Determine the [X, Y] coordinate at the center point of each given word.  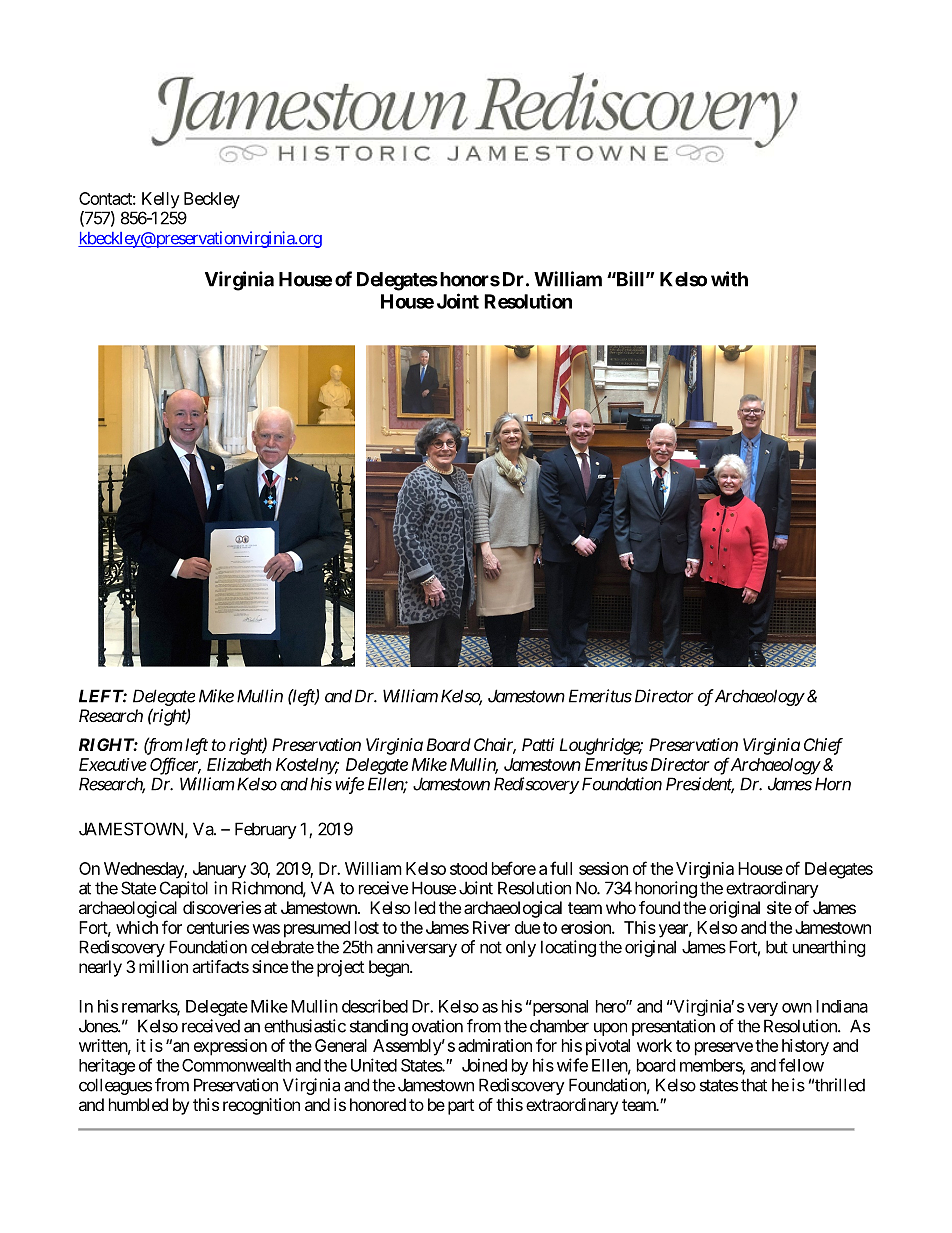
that [754, 1085]
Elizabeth [239, 764]
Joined [484, 1065]
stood [468, 868]
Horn [833, 784]
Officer [175, 766]
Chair [495, 746]
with [729, 279]
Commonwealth [236, 1065]
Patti [538, 744]
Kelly [161, 200]
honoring [666, 889]
